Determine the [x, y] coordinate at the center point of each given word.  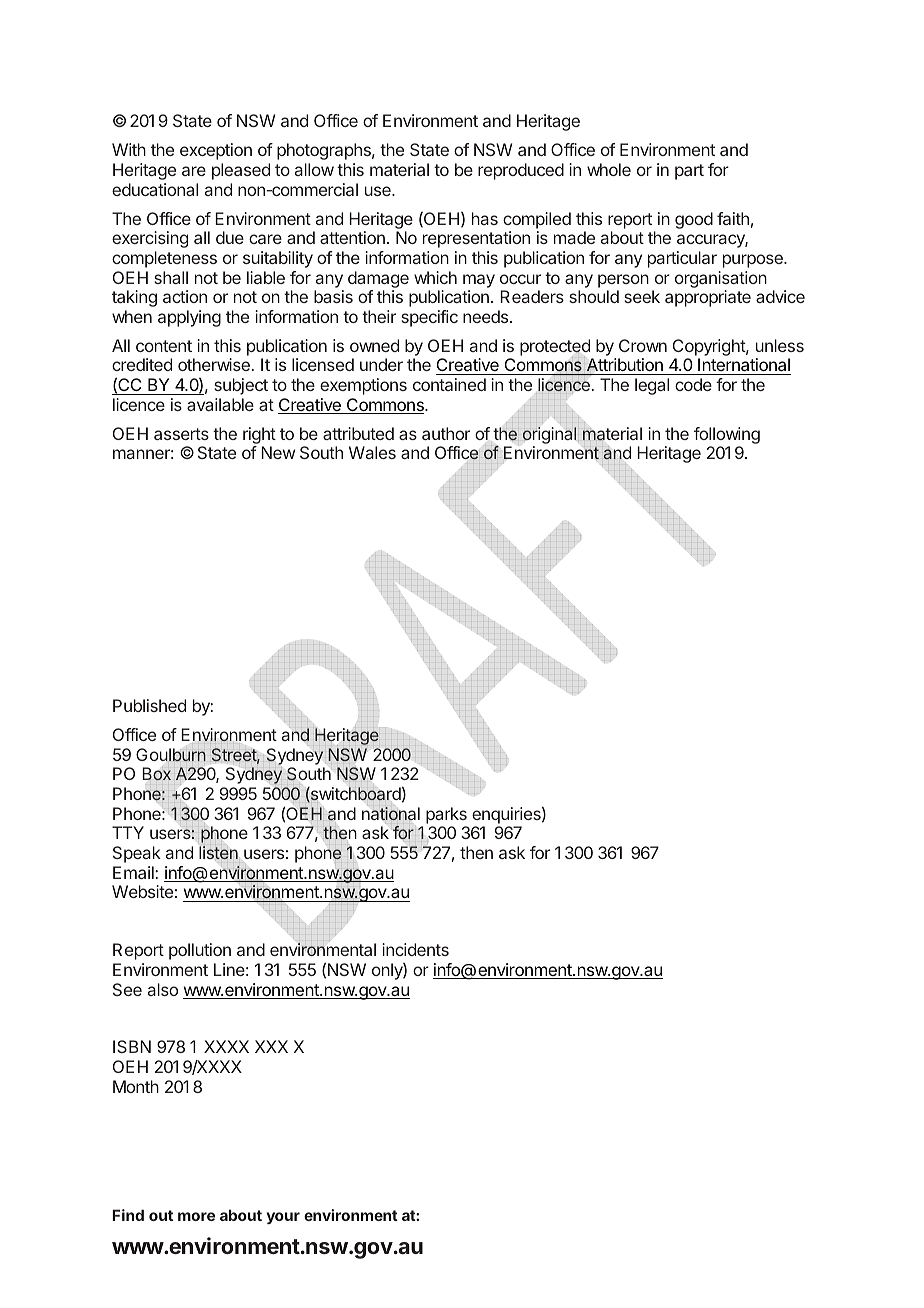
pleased [241, 171]
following [727, 437]
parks [446, 815]
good [694, 220]
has [485, 218]
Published [149, 705]
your [283, 1218]
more [196, 1216]
